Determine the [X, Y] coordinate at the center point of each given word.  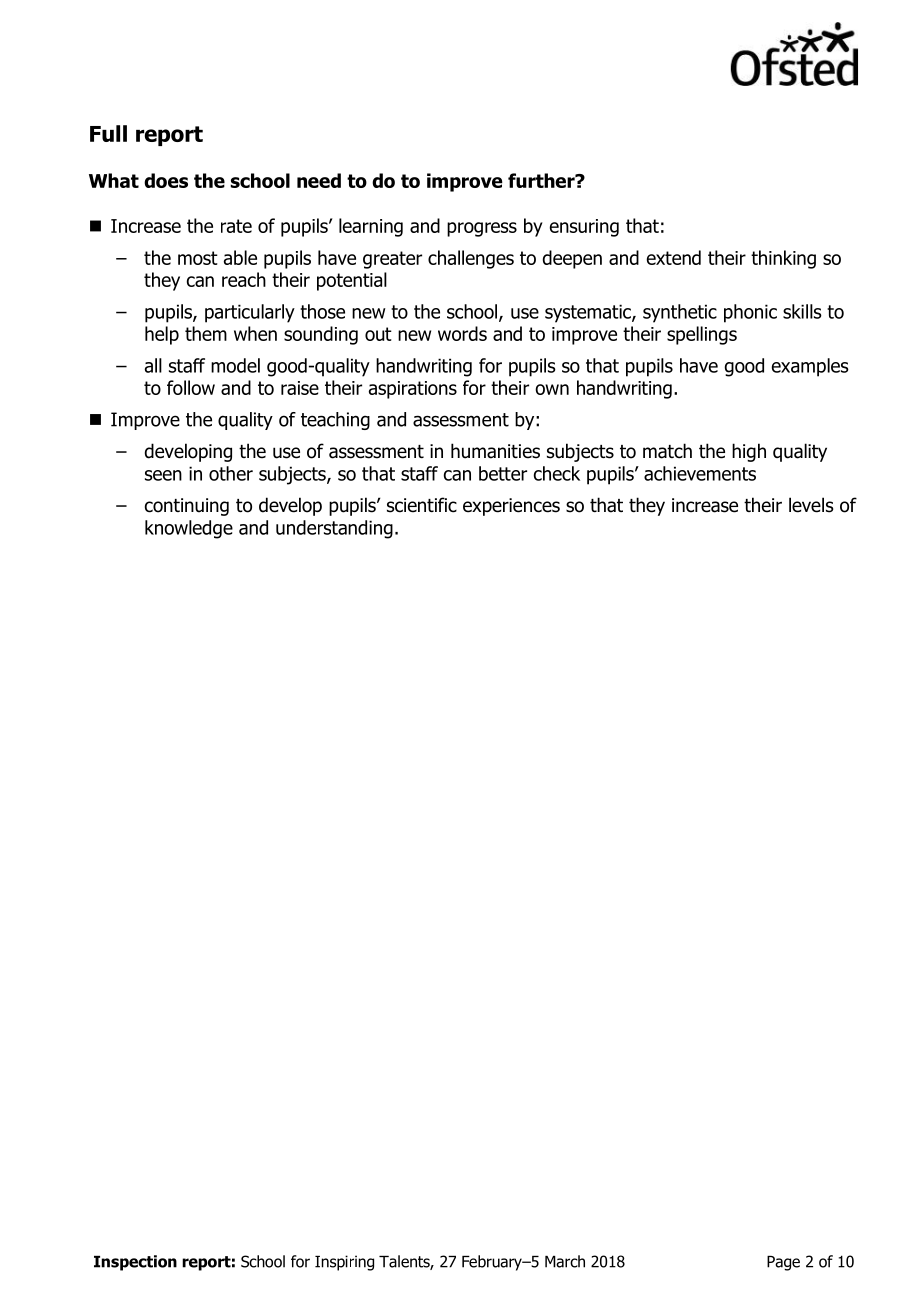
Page [783, 1263]
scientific [422, 505]
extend [674, 257]
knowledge [189, 529]
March [565, 1261]
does [166, 180]
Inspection [135, 1263]
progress [482, 229]
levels [811, 505]
